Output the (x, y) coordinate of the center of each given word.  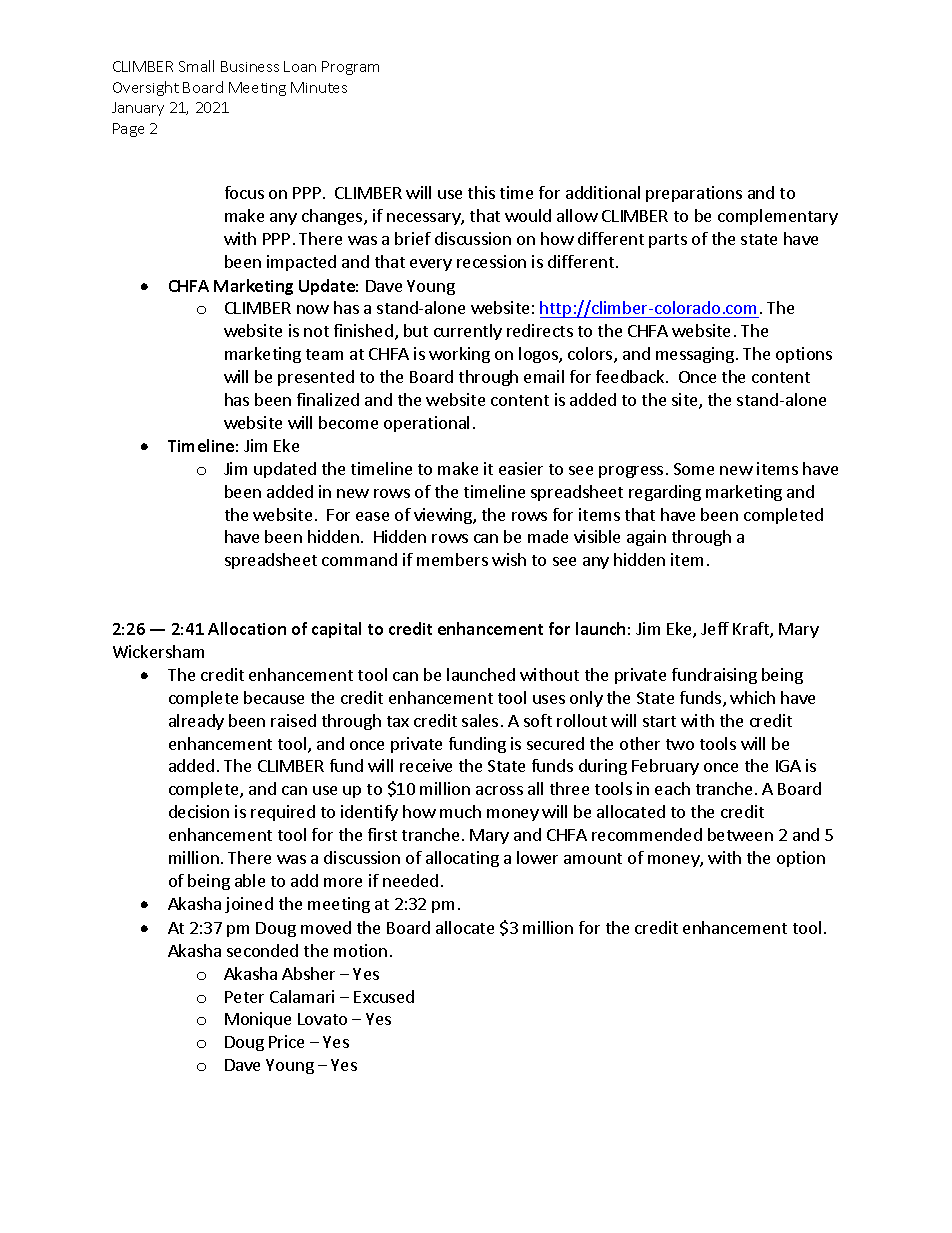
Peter (244, 997)
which (752, 697)
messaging (695, 355)
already (196, 722)
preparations (694, 194)
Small (196, 66)
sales (480, 720)
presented (316, 378)
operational (426, 424)
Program (350, 68)
